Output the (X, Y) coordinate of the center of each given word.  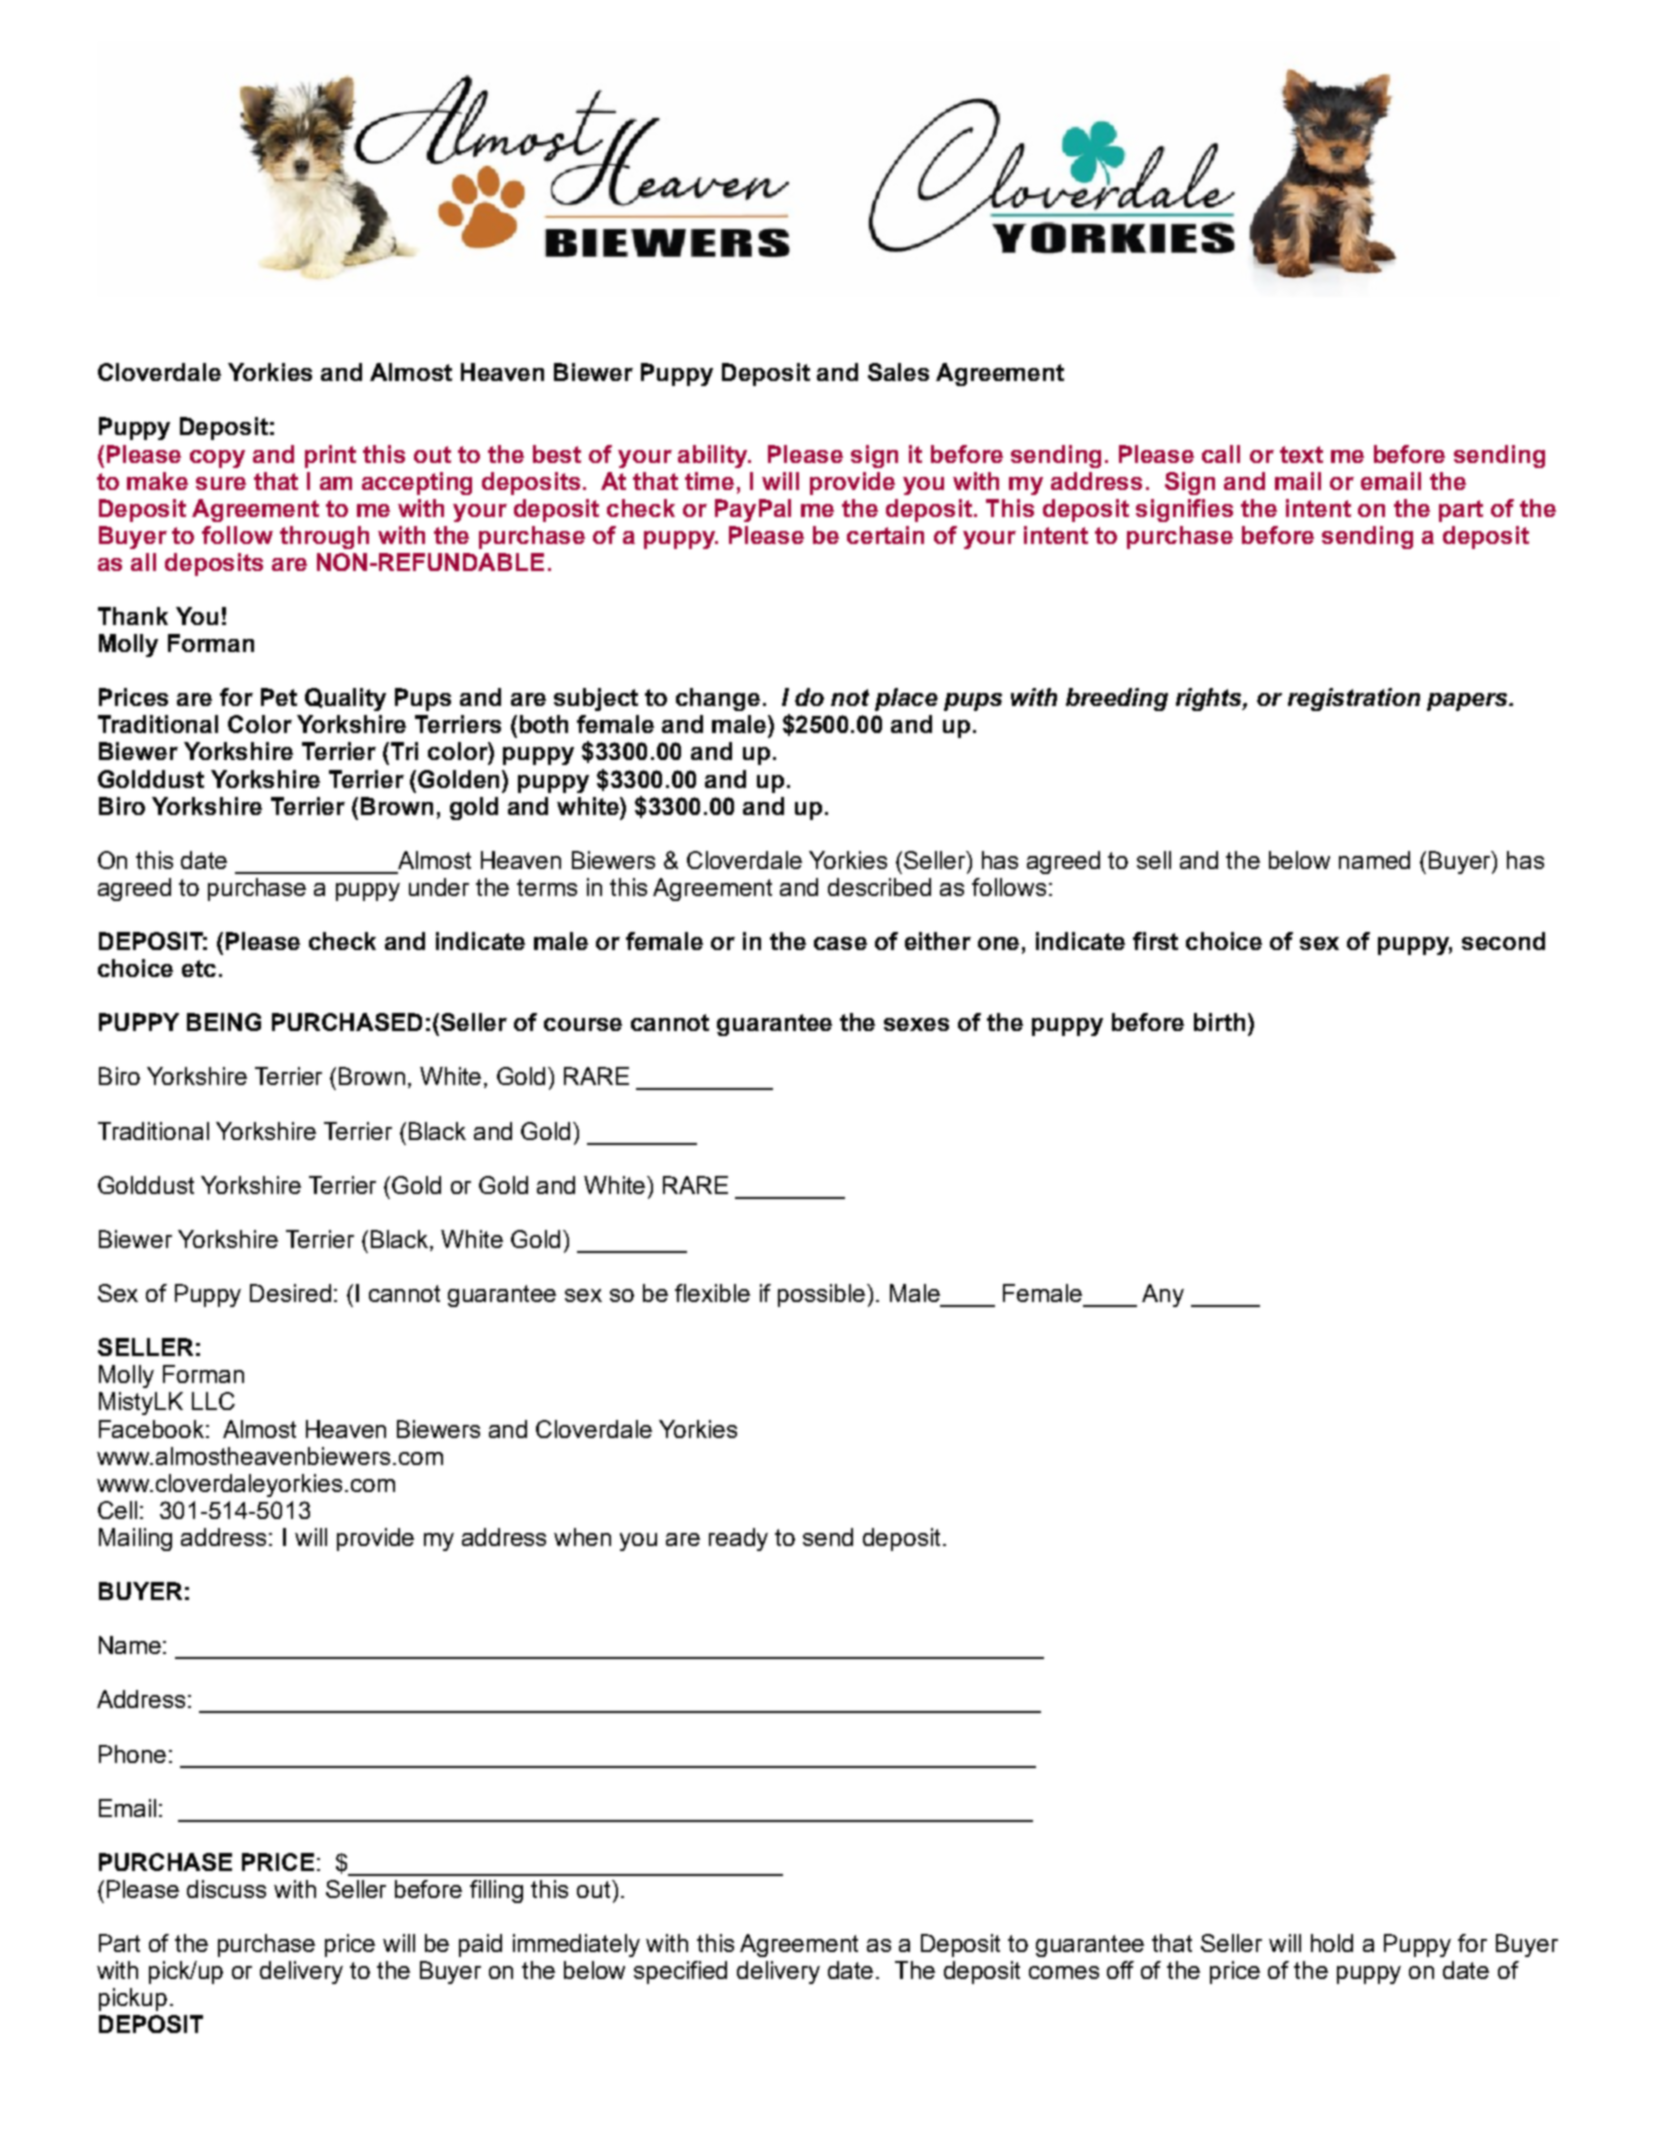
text (1301, 454)
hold (1332, 1943)
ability (714, 456)
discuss (226, 1889)
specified (680, 1972)
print (330, 456)
